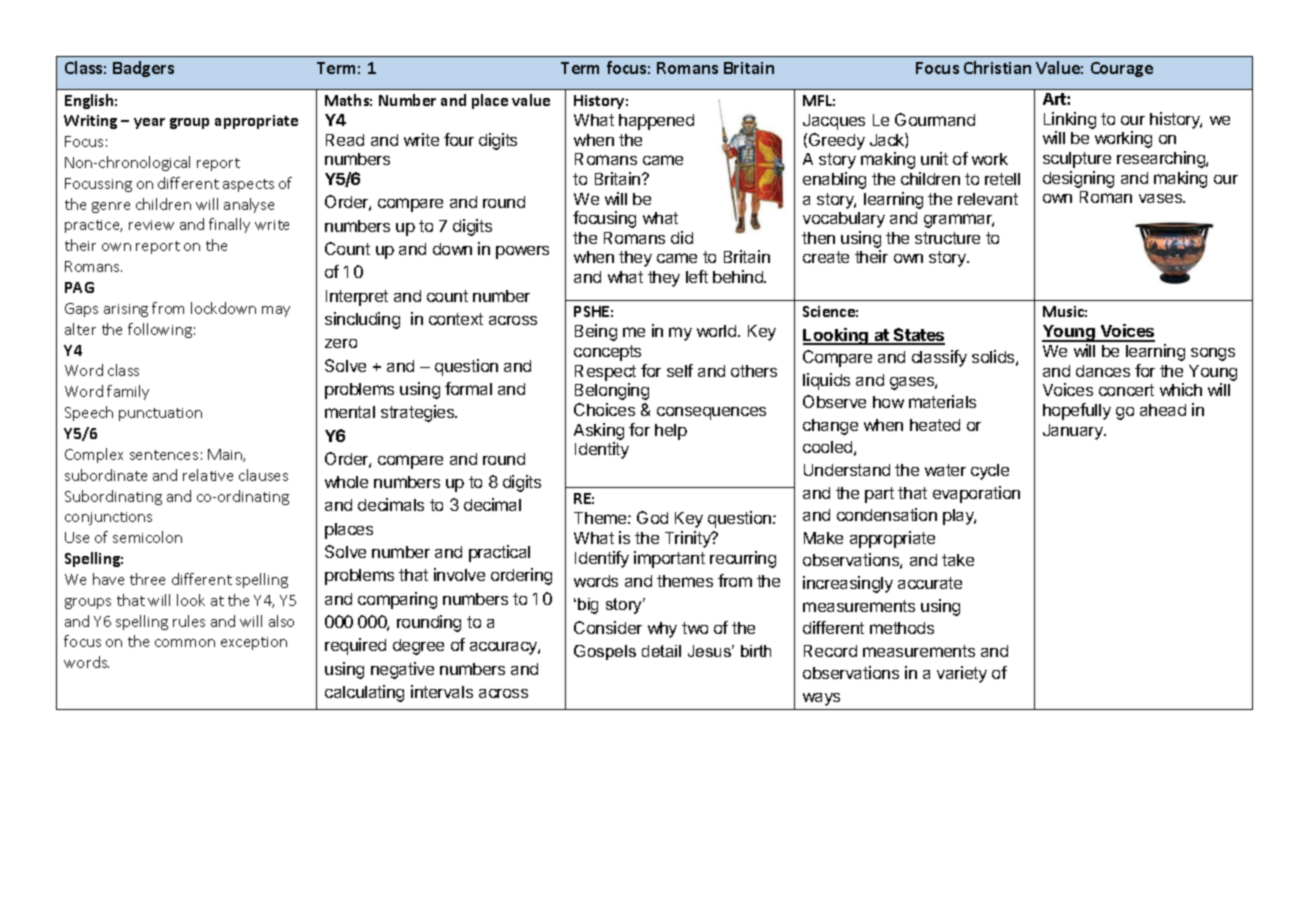 The height and width of the image is (924, 1308). What do you see at coordinates (656, 122) in the image?
I see `happened` at bounding box center [656, 122].
